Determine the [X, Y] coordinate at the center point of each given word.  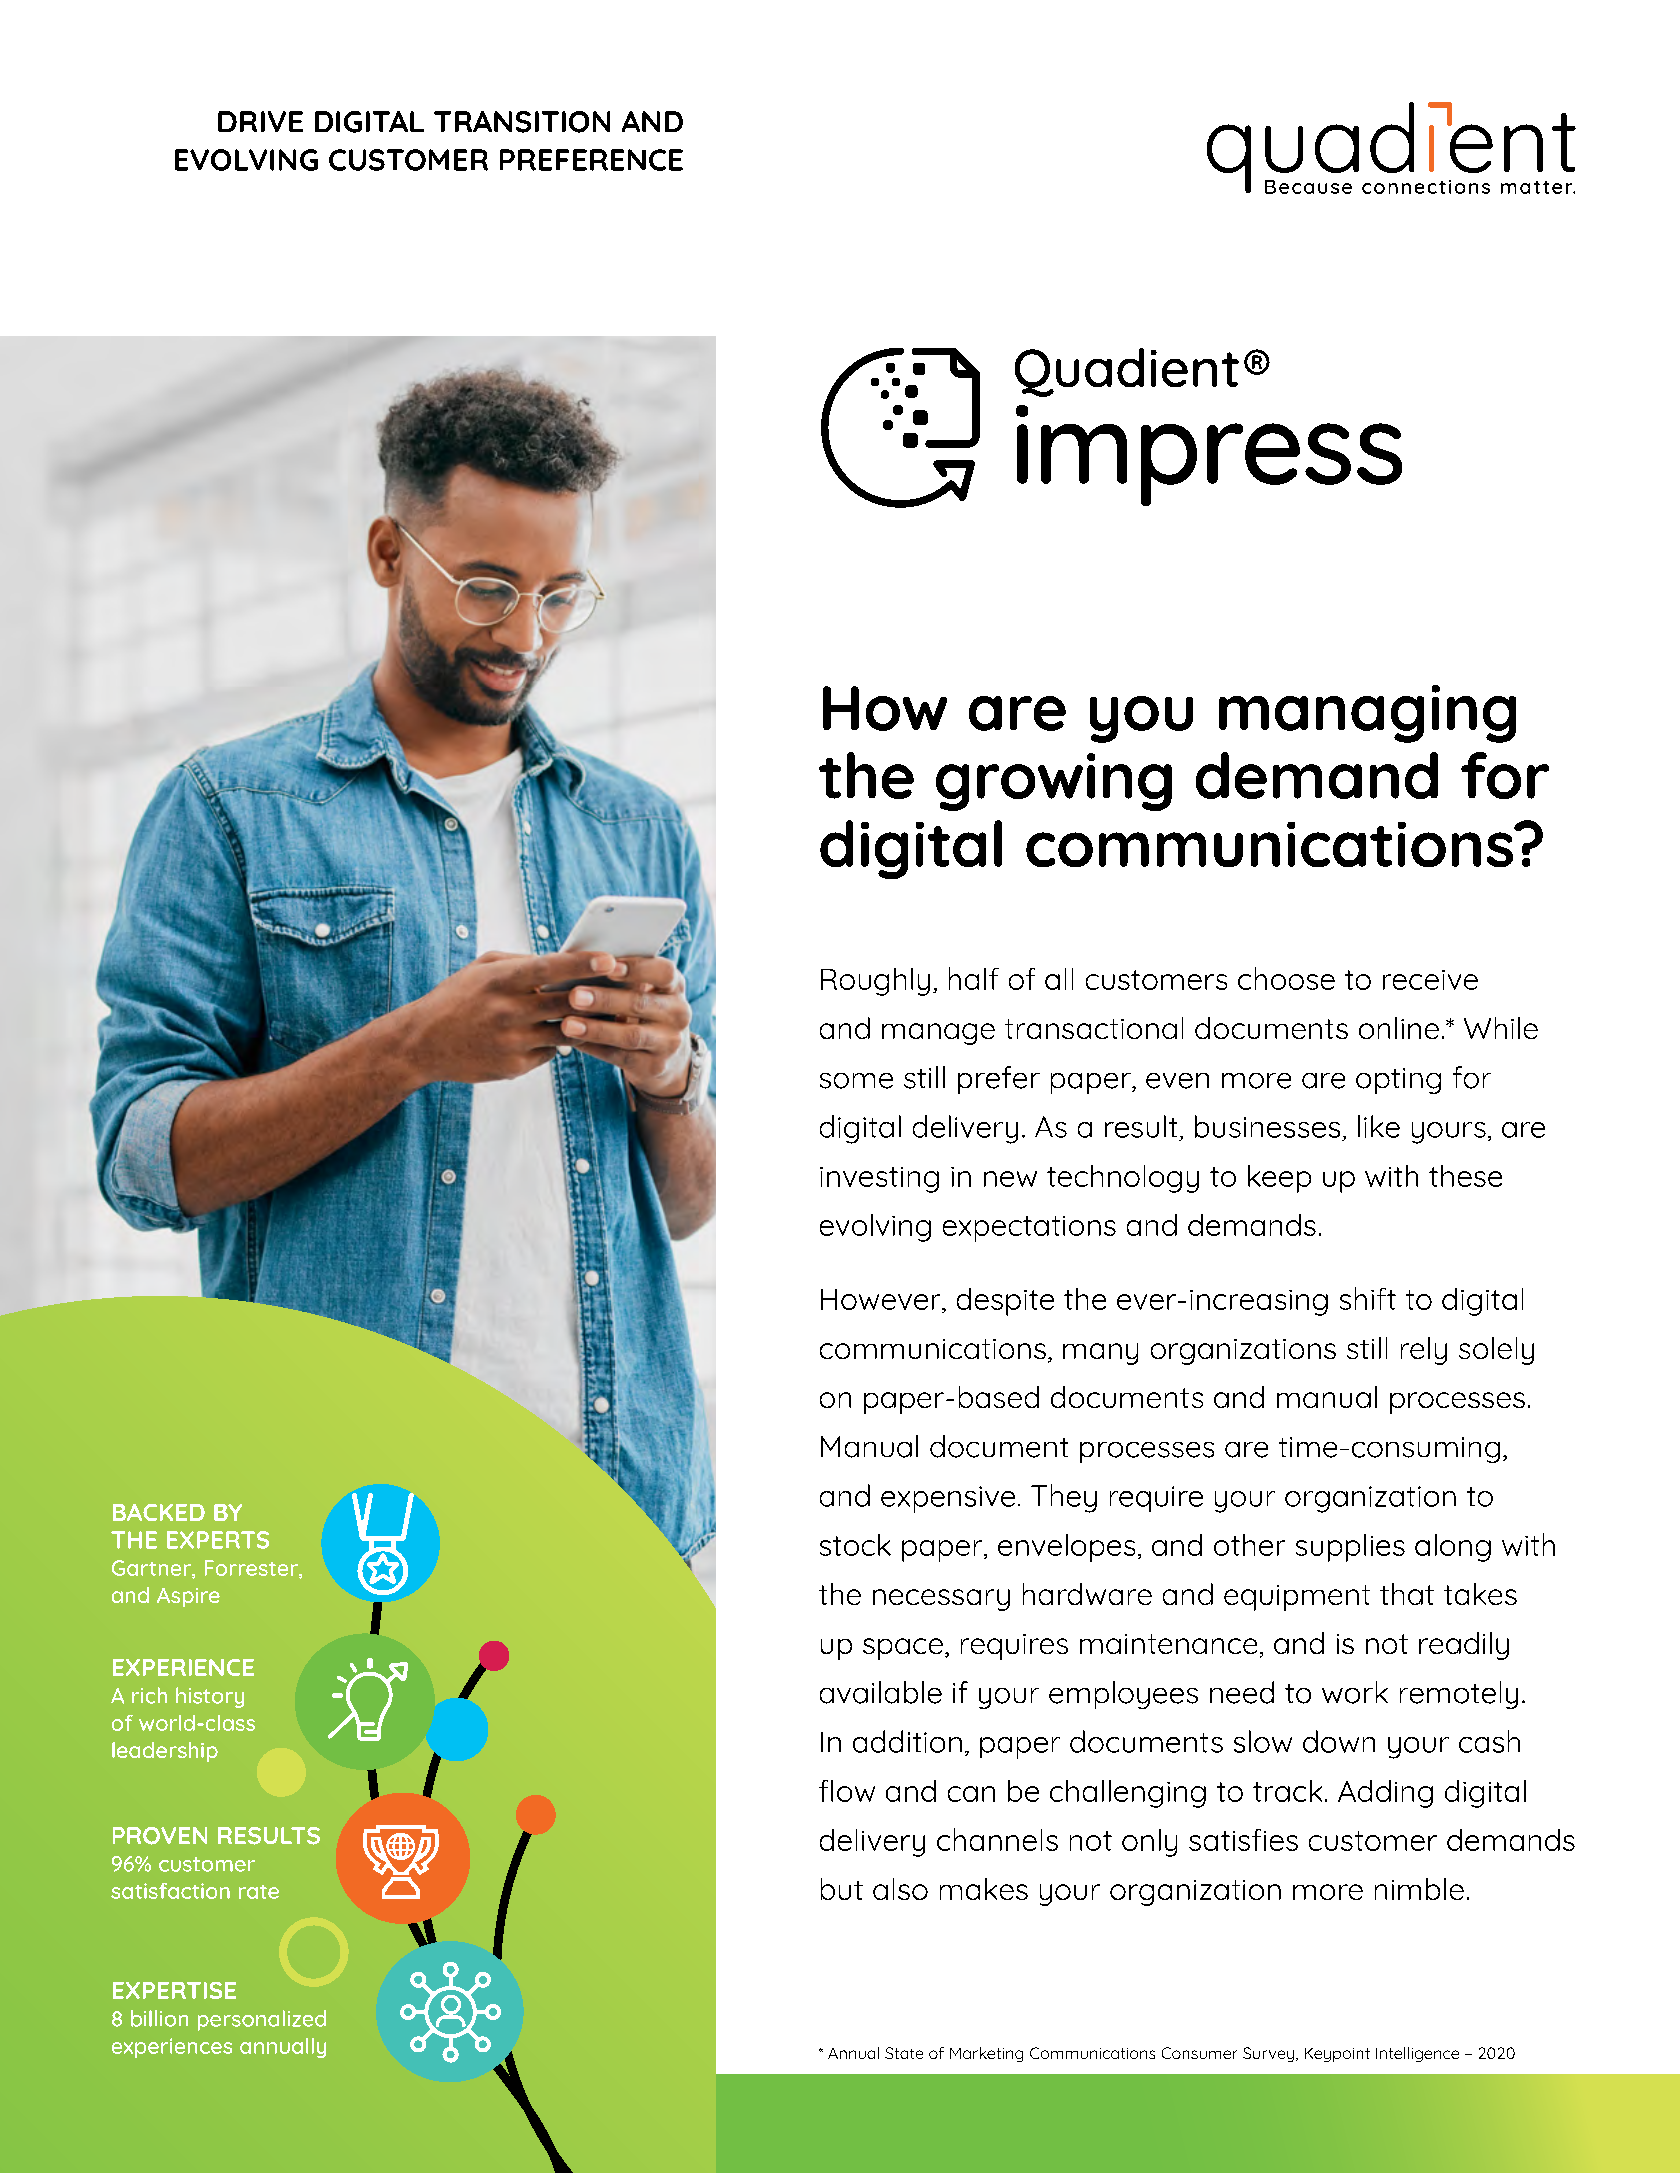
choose [1286, 978]
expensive [948, 1499]
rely [1424, 1351]
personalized [262, 2020]
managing [1367, 714]
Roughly [875, 982]
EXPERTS [218, 1540]
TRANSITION [522, 122]
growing [1054, 782]
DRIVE [260, 121]
